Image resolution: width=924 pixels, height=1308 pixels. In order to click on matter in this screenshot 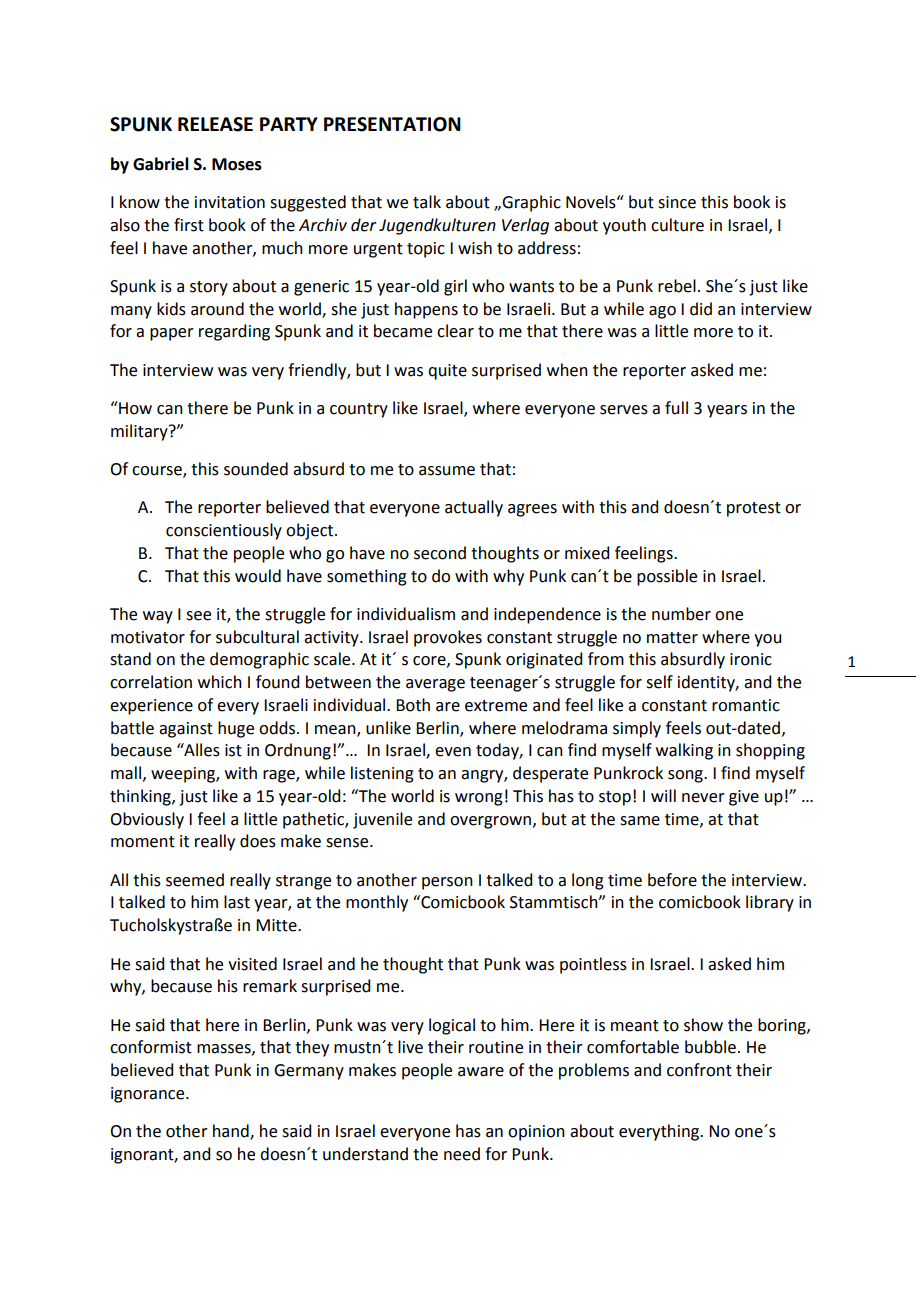, I will do `click(672, 638)`.
